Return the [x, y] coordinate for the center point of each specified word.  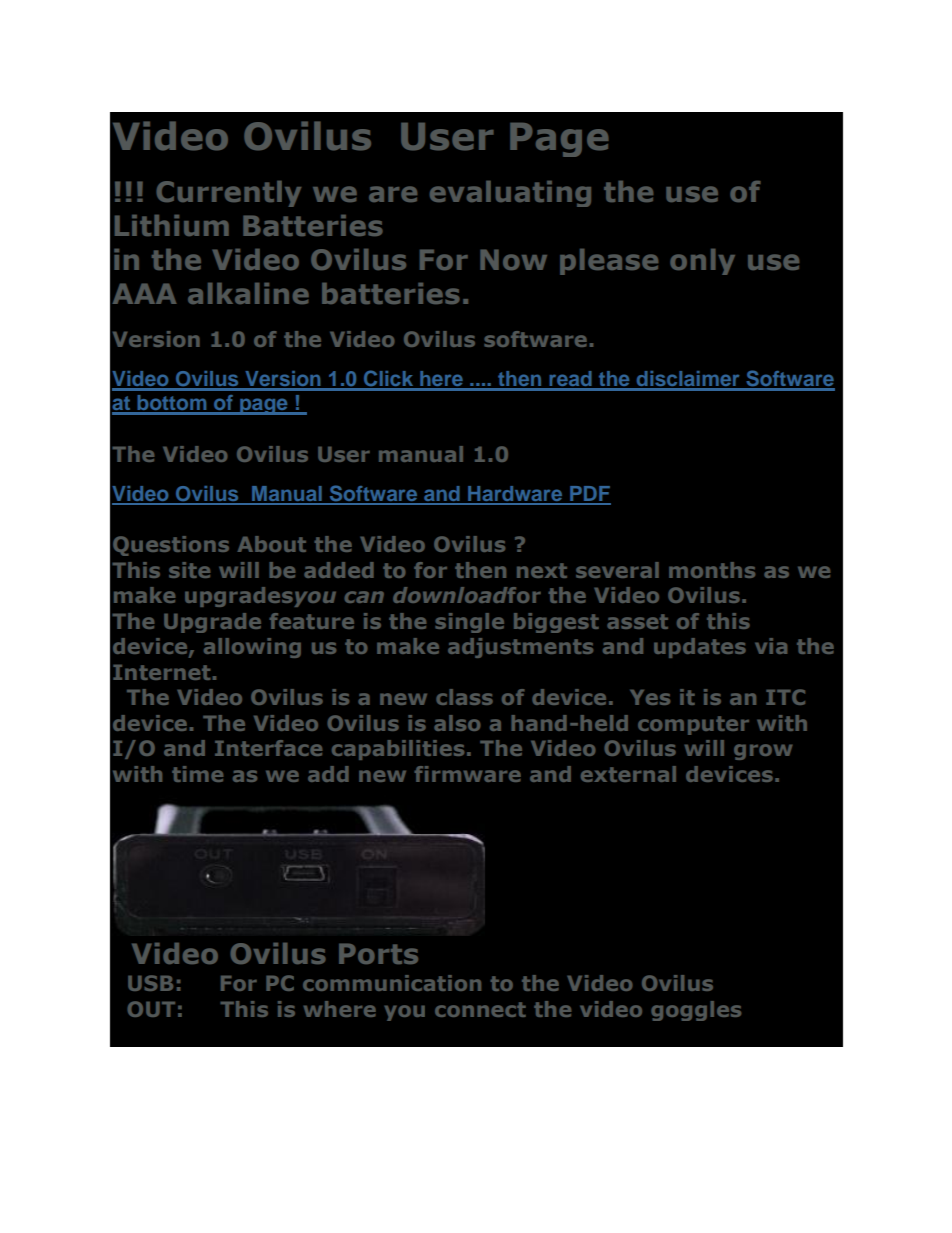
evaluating [510, 194]
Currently [228, 194]
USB [150, 983]
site [189, 570]
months [712, 570]
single [469, 623]
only [702, 262]
